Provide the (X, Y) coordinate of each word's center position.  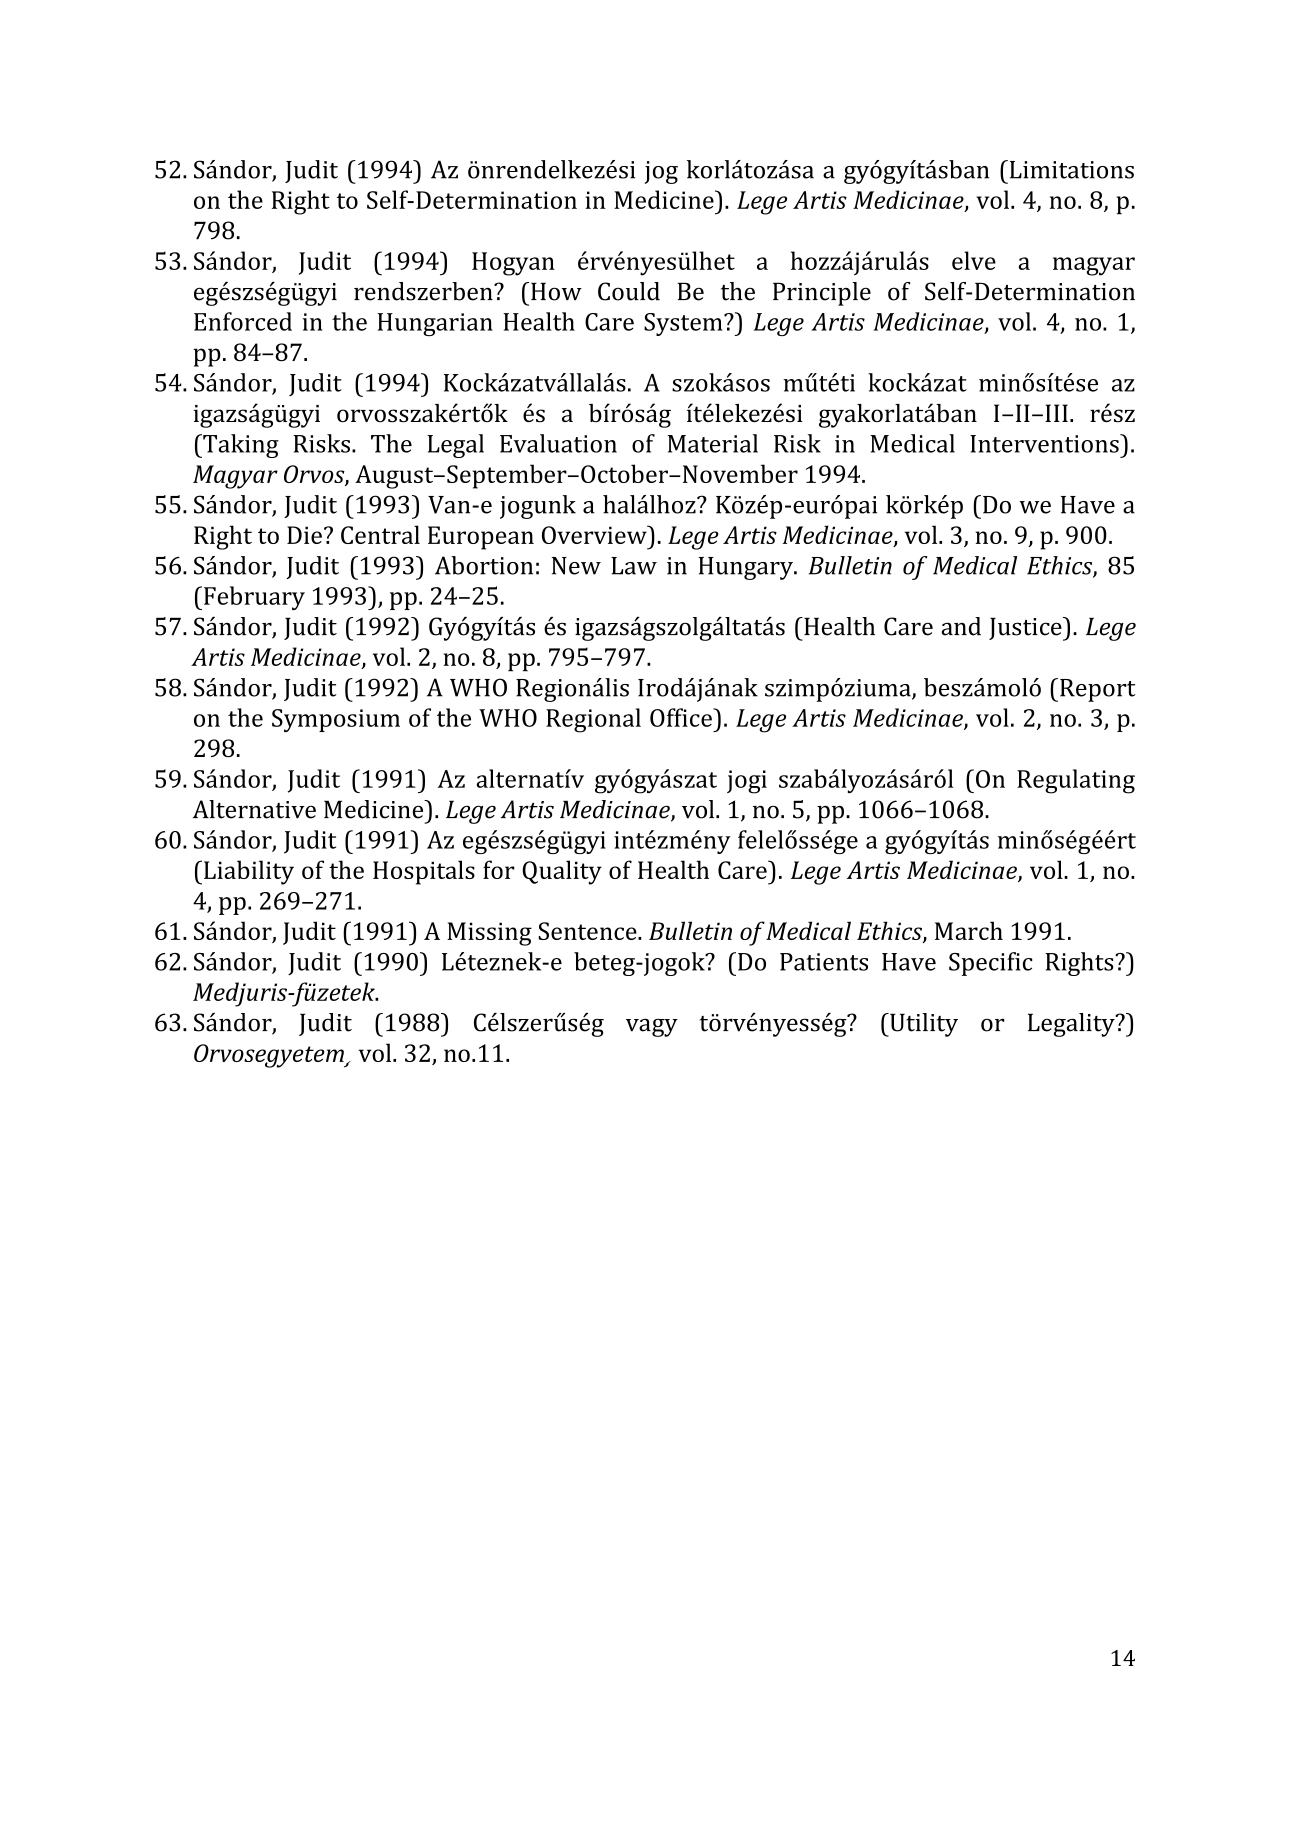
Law (634, 566)
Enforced (243, 321)
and (961, 626)
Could (629, 291)
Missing (489, 934)
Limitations (1070, 169)
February (254, 598)
